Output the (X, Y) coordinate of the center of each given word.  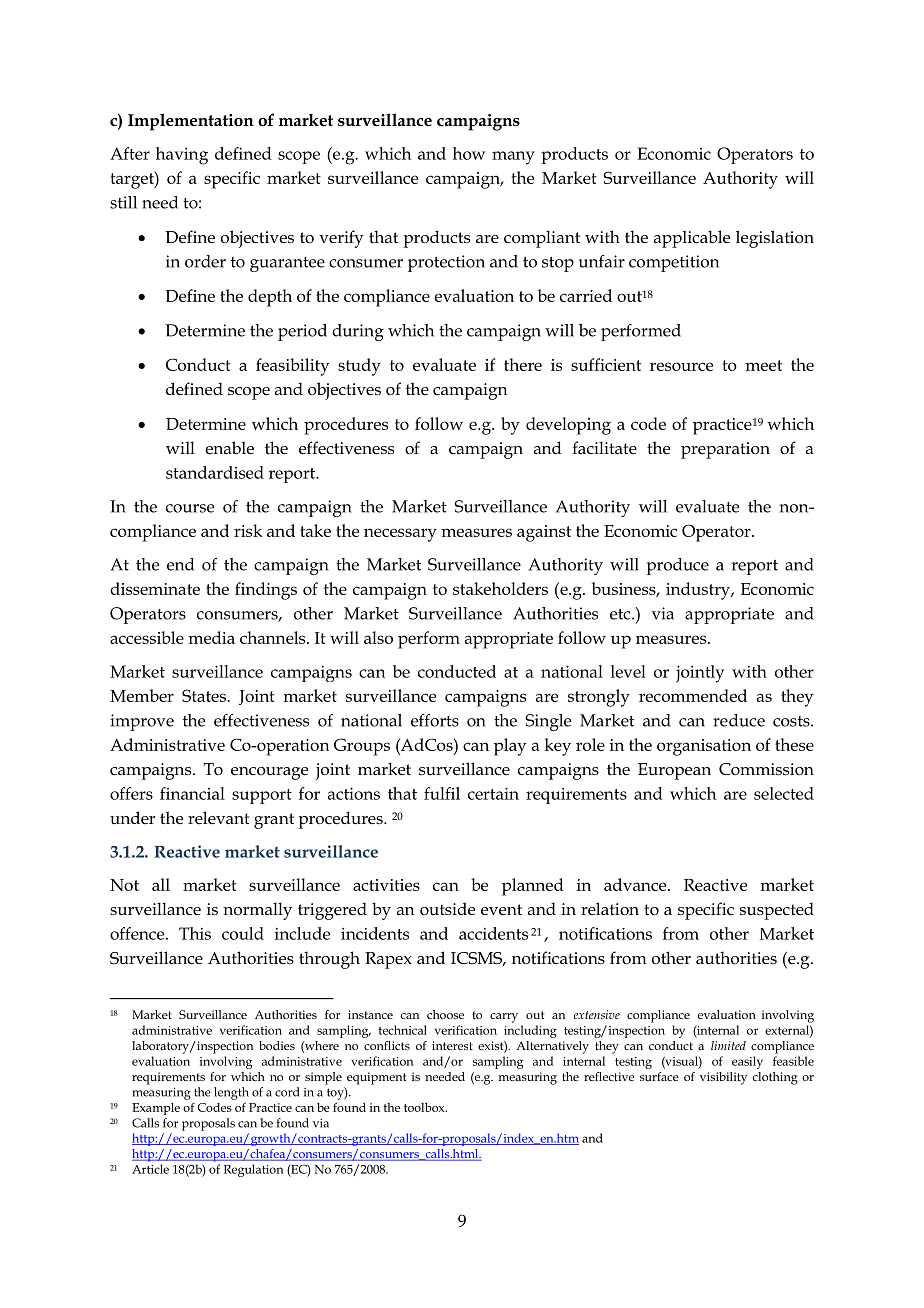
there (523, 364)
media (212, 637)
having (182, 156)
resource (681, 366)
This (195, 933)
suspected (777, 911)
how (469, 153)
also (378, 637)
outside (447, 909)
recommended (693, 695)
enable (229, 448)
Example (156, 1109)
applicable (692, 239)
